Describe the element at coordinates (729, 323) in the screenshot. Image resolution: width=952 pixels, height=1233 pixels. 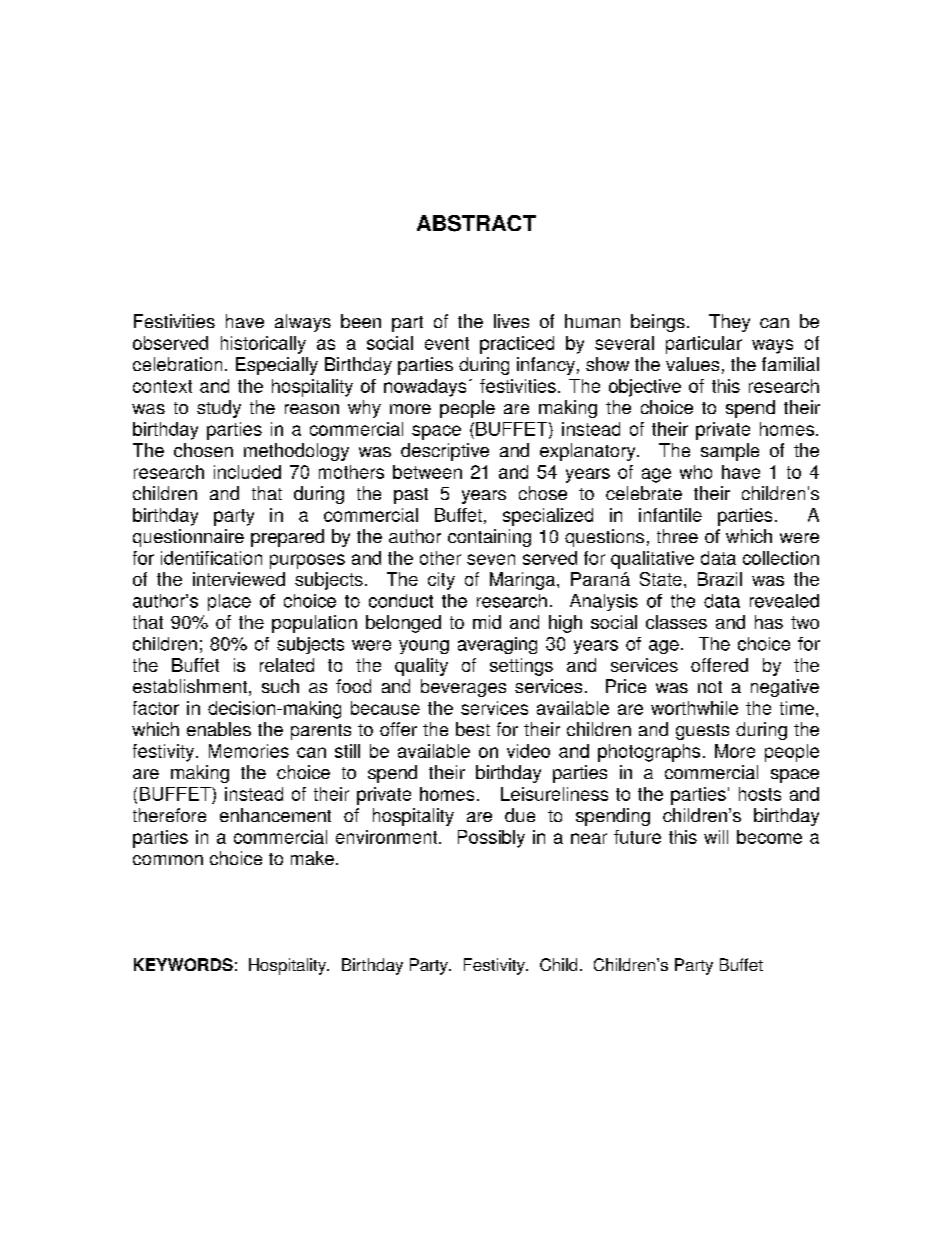
I see `They` at that location.
